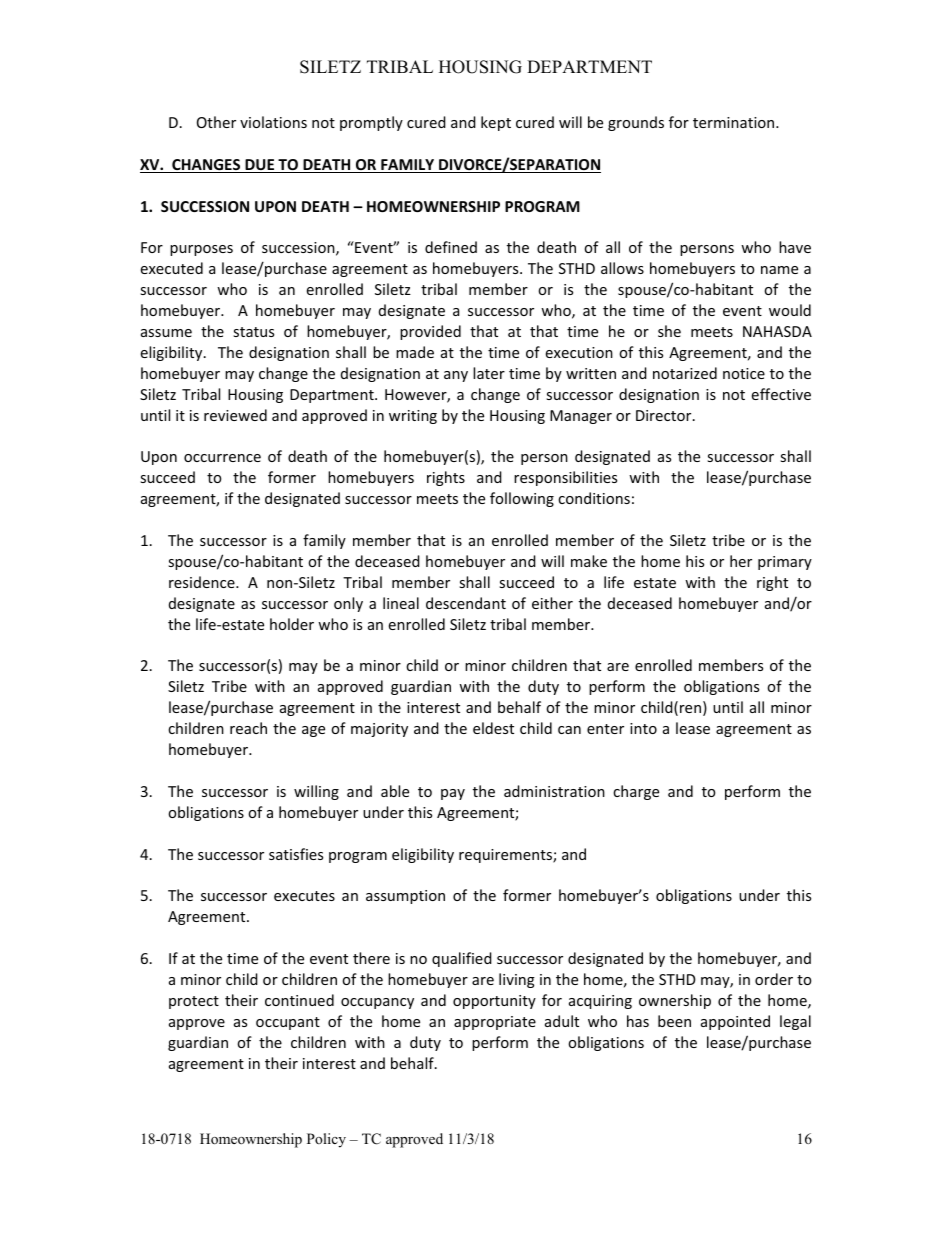 Image resolution: width=952 pixels, height=1233 pixels. I want to click on satisfies, so click(296, 854).
